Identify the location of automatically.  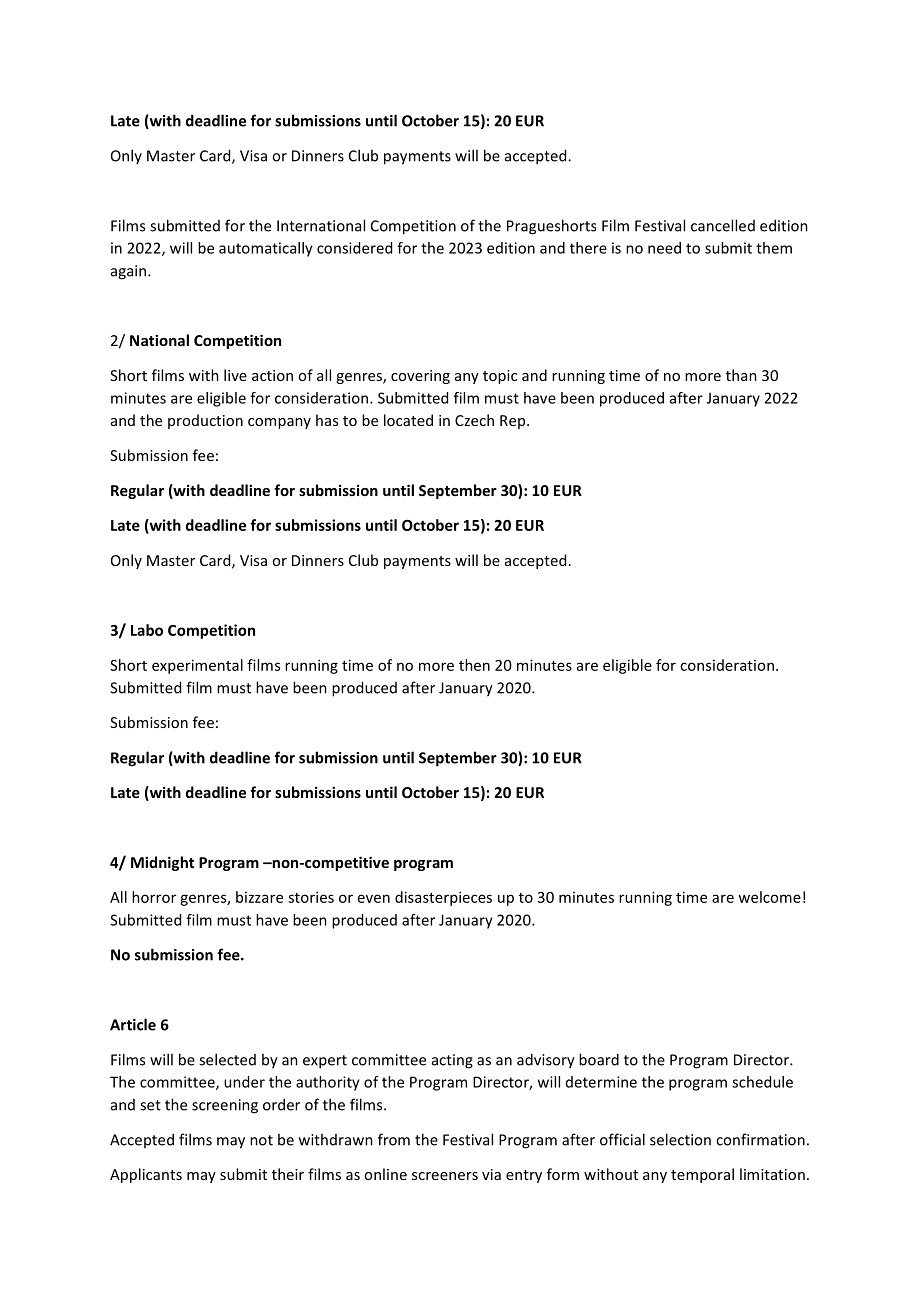
(266, 249).
